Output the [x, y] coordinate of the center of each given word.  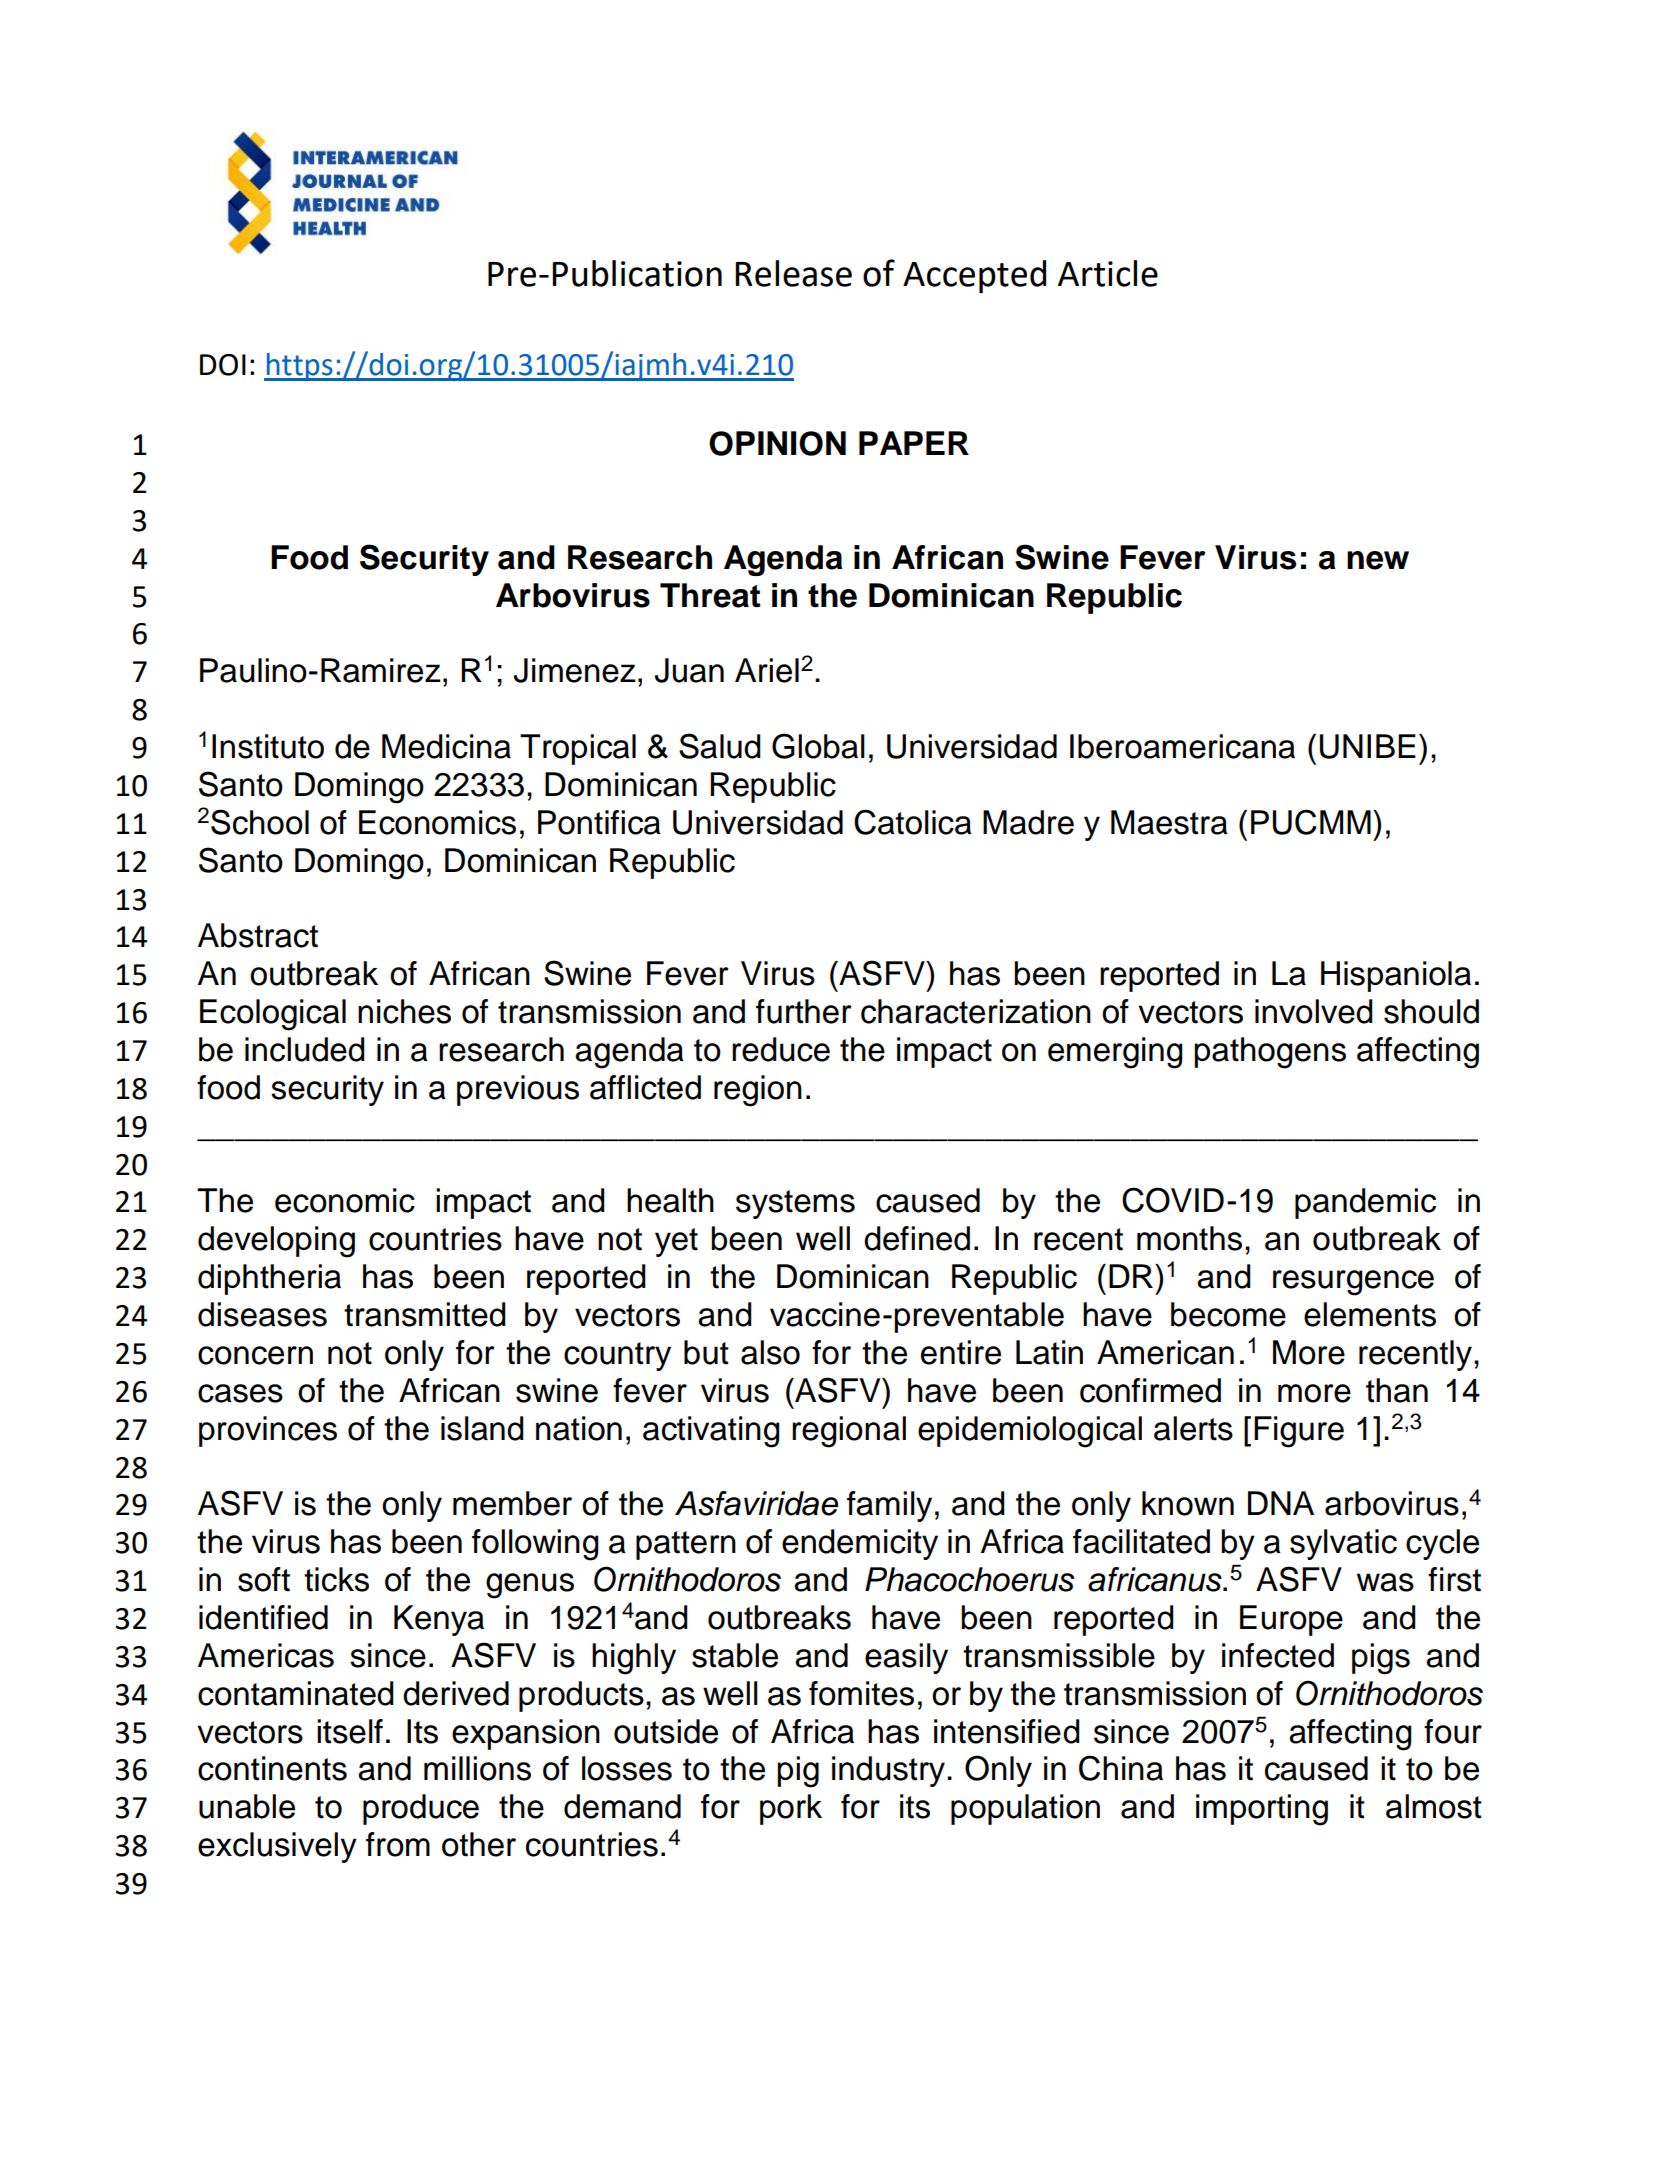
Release [793, 273]
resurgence [1353, 1283]
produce [421, 1809]
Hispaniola [1396, 976]
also [770, 1352]
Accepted [974, 277]
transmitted [425, 1314]
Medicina [446, 746]
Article [1108, 273]
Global [818, 746]
